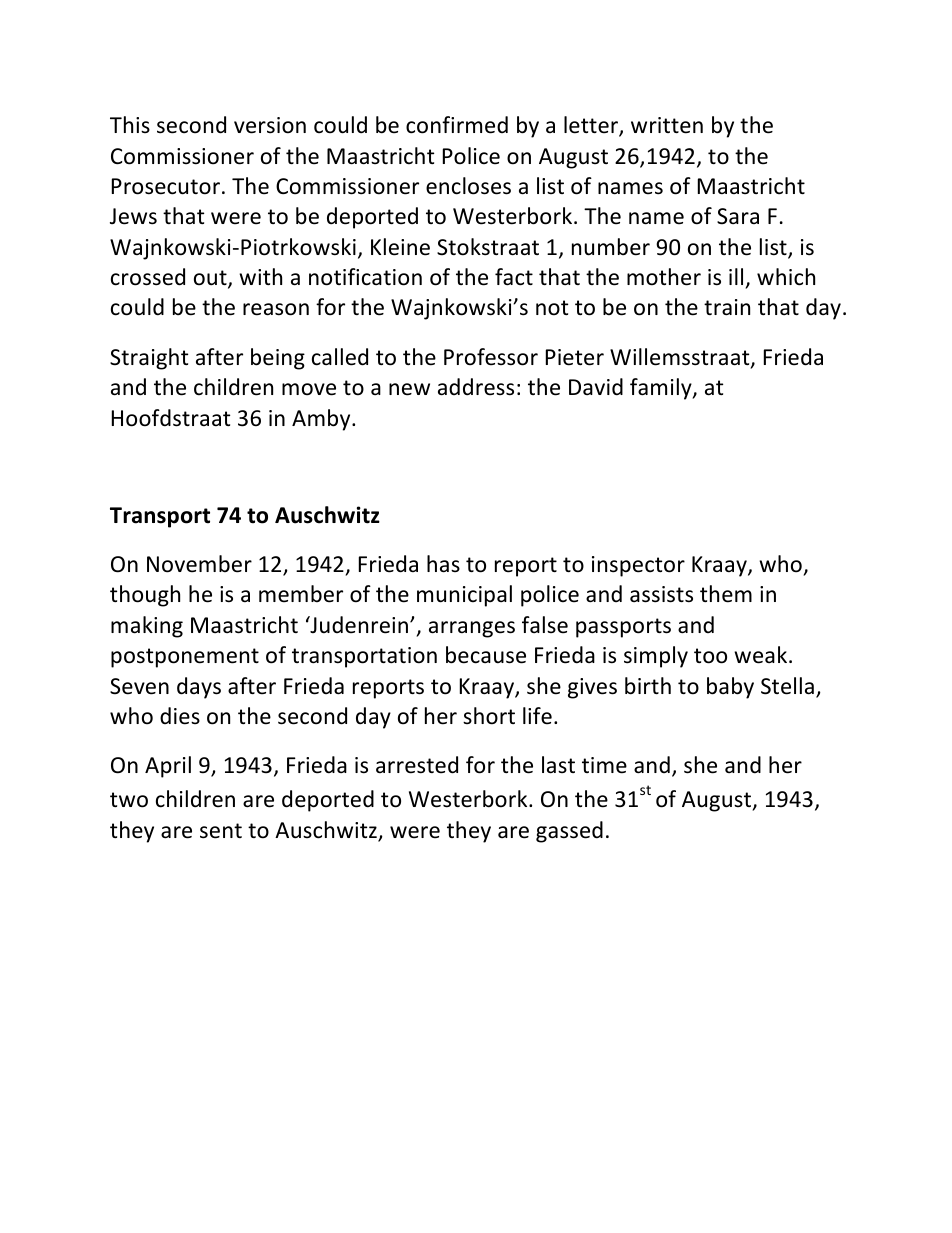 The height and width of the screenshot is (1233, 952). I want to click on has, so click(443, 564).
